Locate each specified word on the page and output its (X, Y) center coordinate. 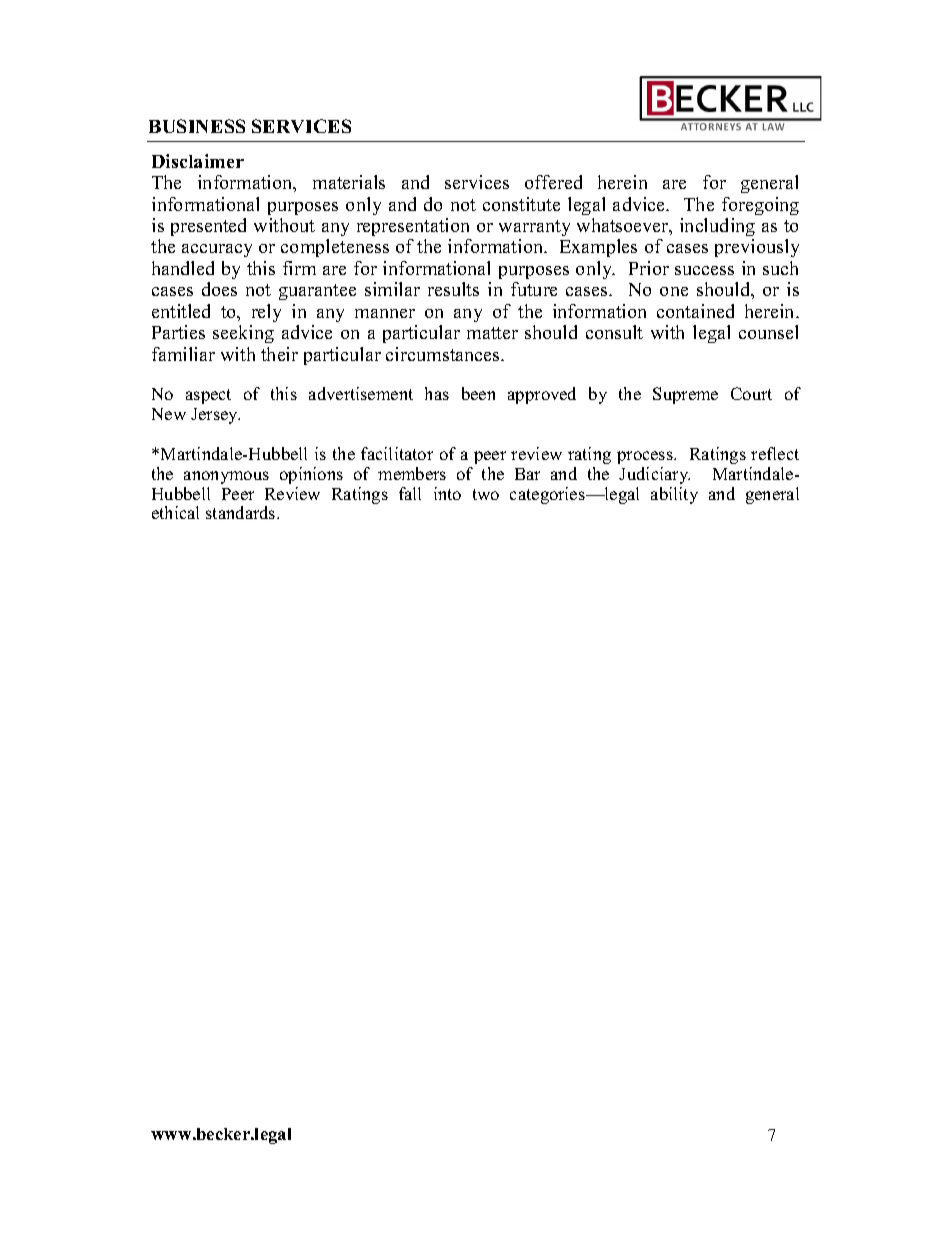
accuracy (217, 250)
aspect (208, 396)
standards (242, 512)
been (478, 393)
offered (553, 182)
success (704, 270)
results (453, 289)
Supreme (685, 395)
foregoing (760, 206)
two (486, 494)
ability (674, 495)
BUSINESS (197, 126)
